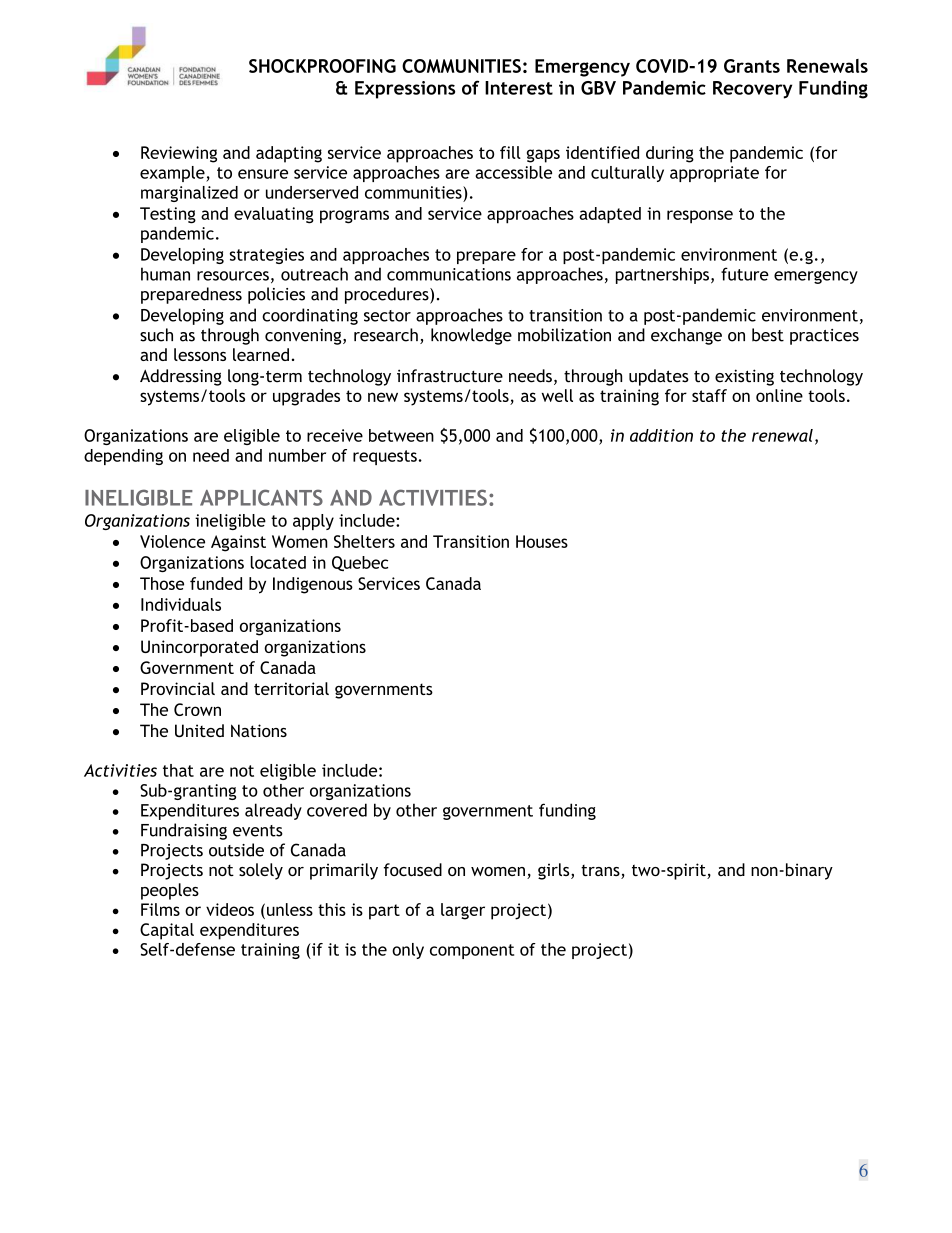  What do you see at coordinates (463, 911) in the screenshot?
I see `larger` at bounding box center [463, 911].
